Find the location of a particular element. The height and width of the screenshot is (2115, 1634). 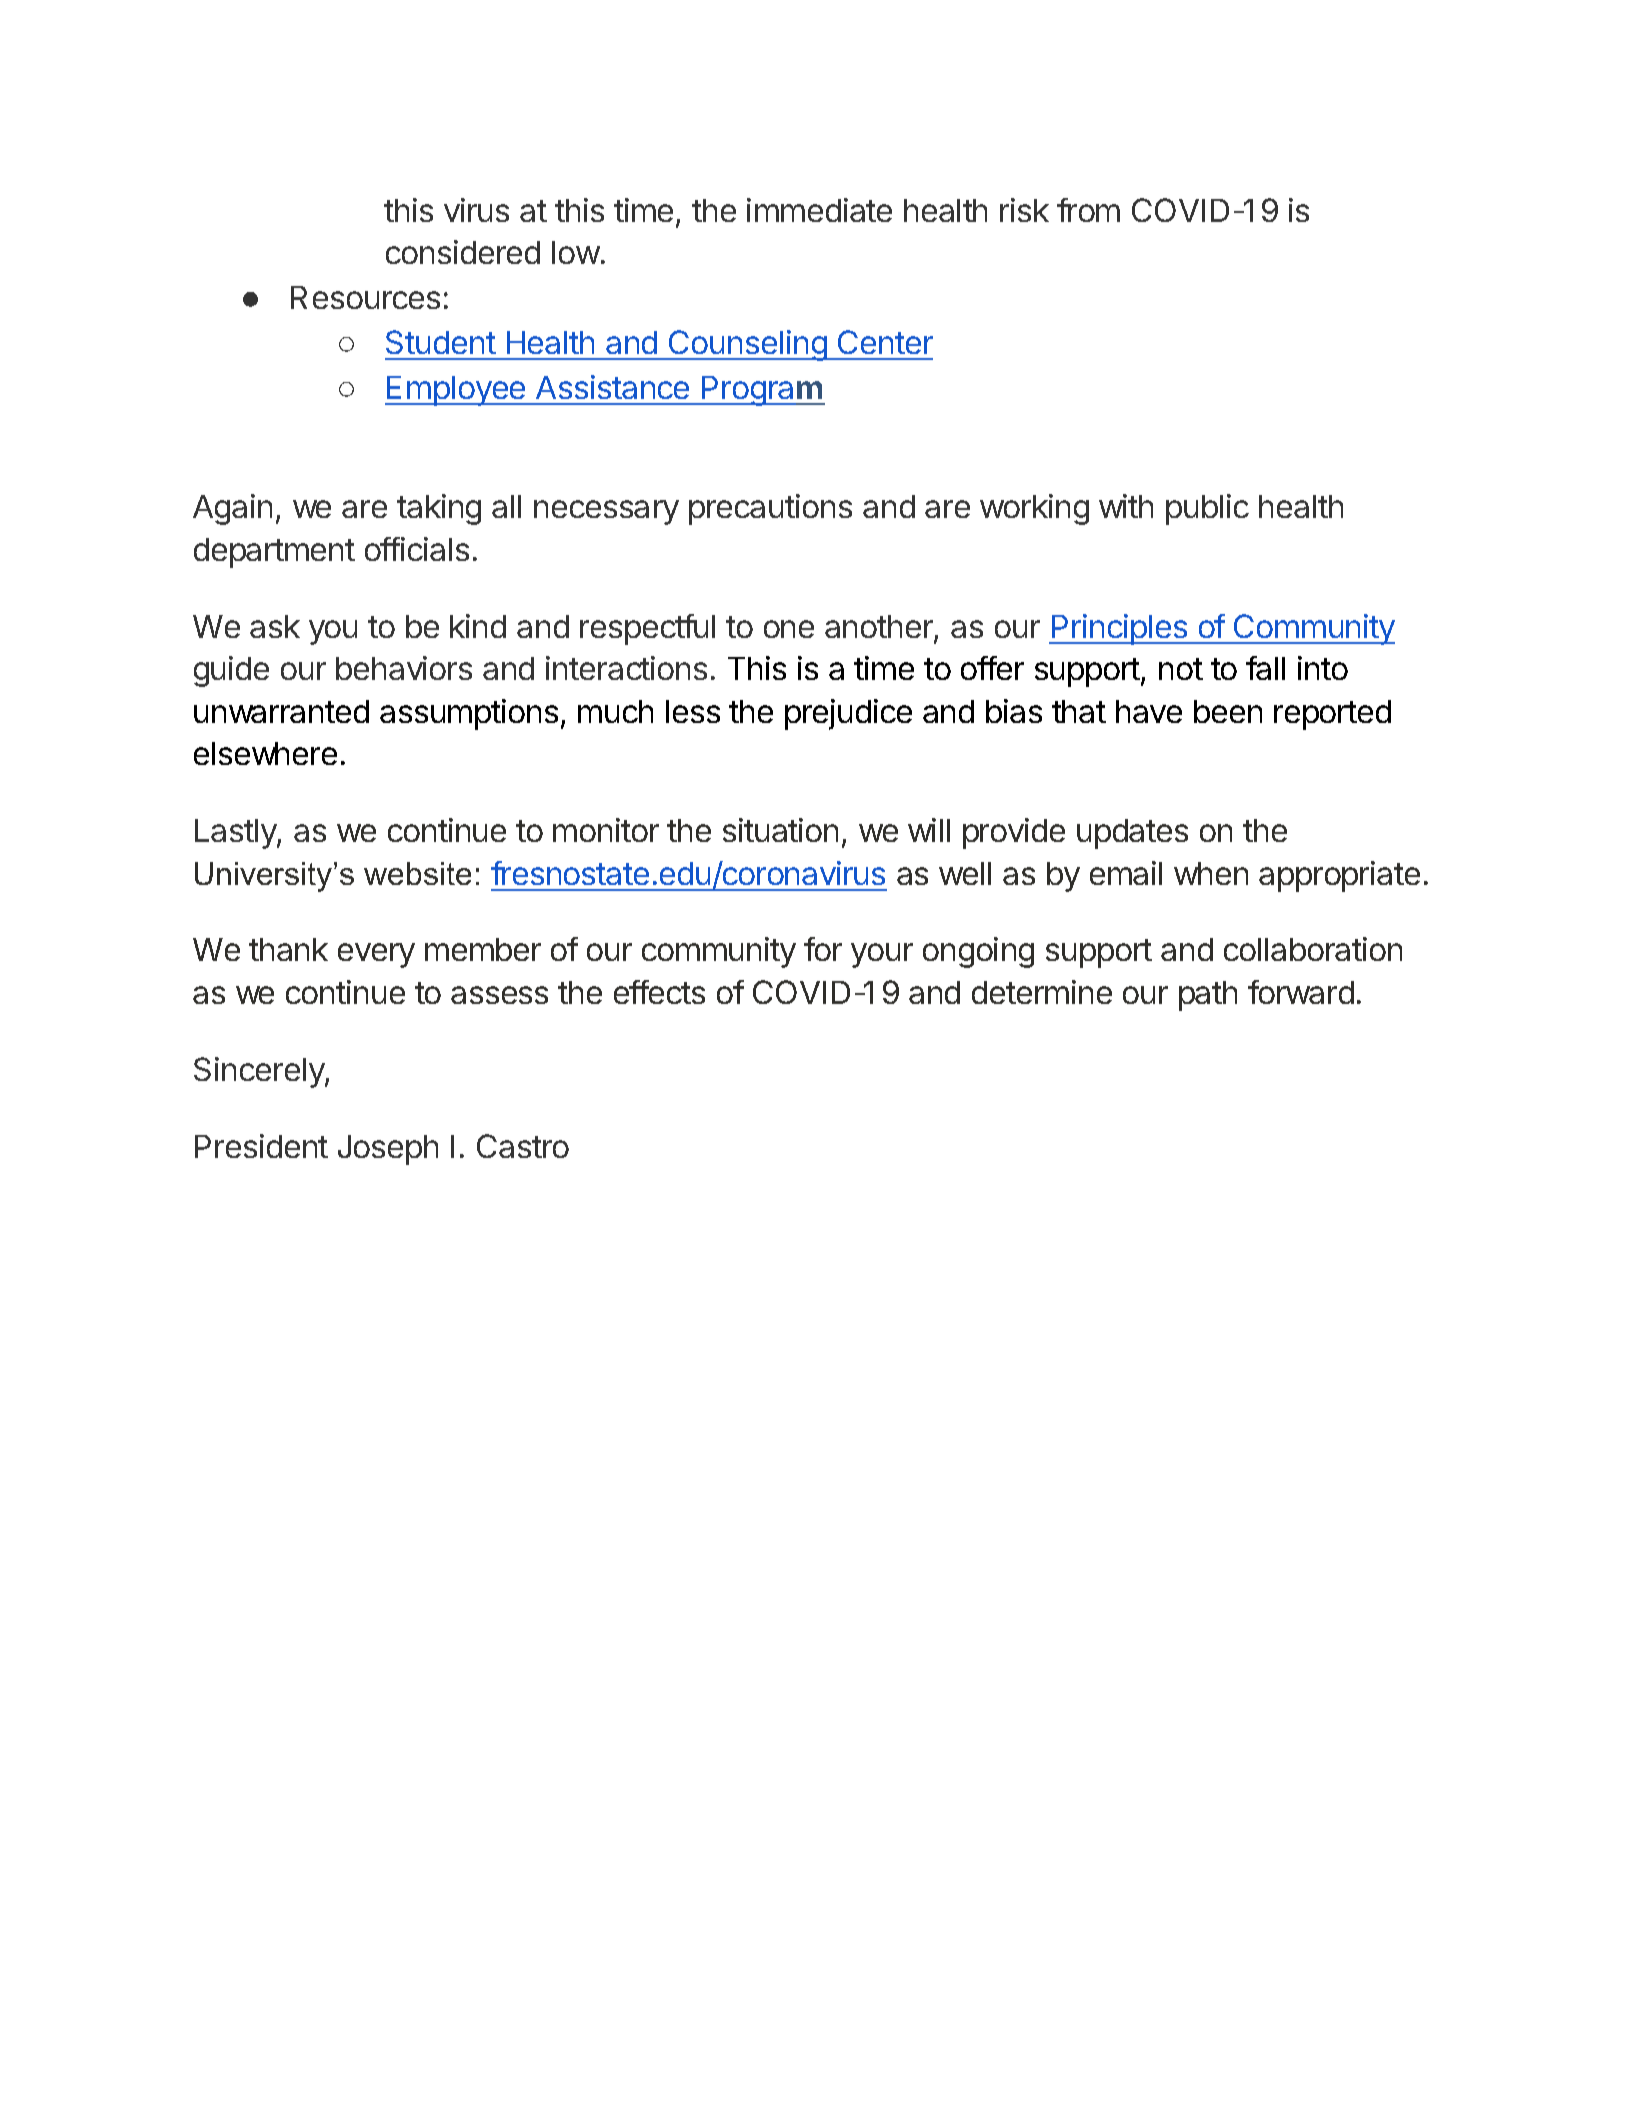

behaviors is located at coordinates (404, 668).
